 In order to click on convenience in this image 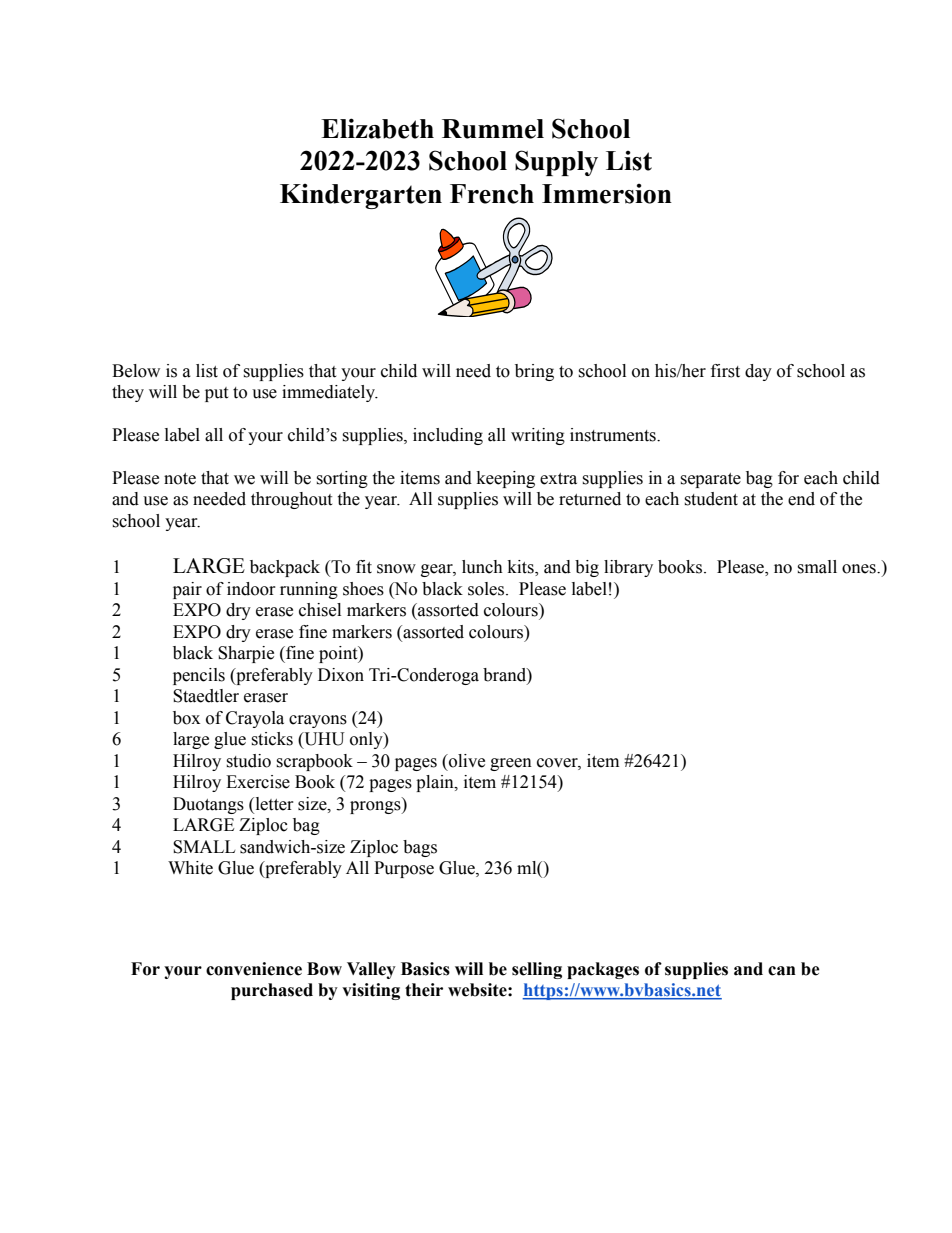, I will do `click(254, 969)`.
